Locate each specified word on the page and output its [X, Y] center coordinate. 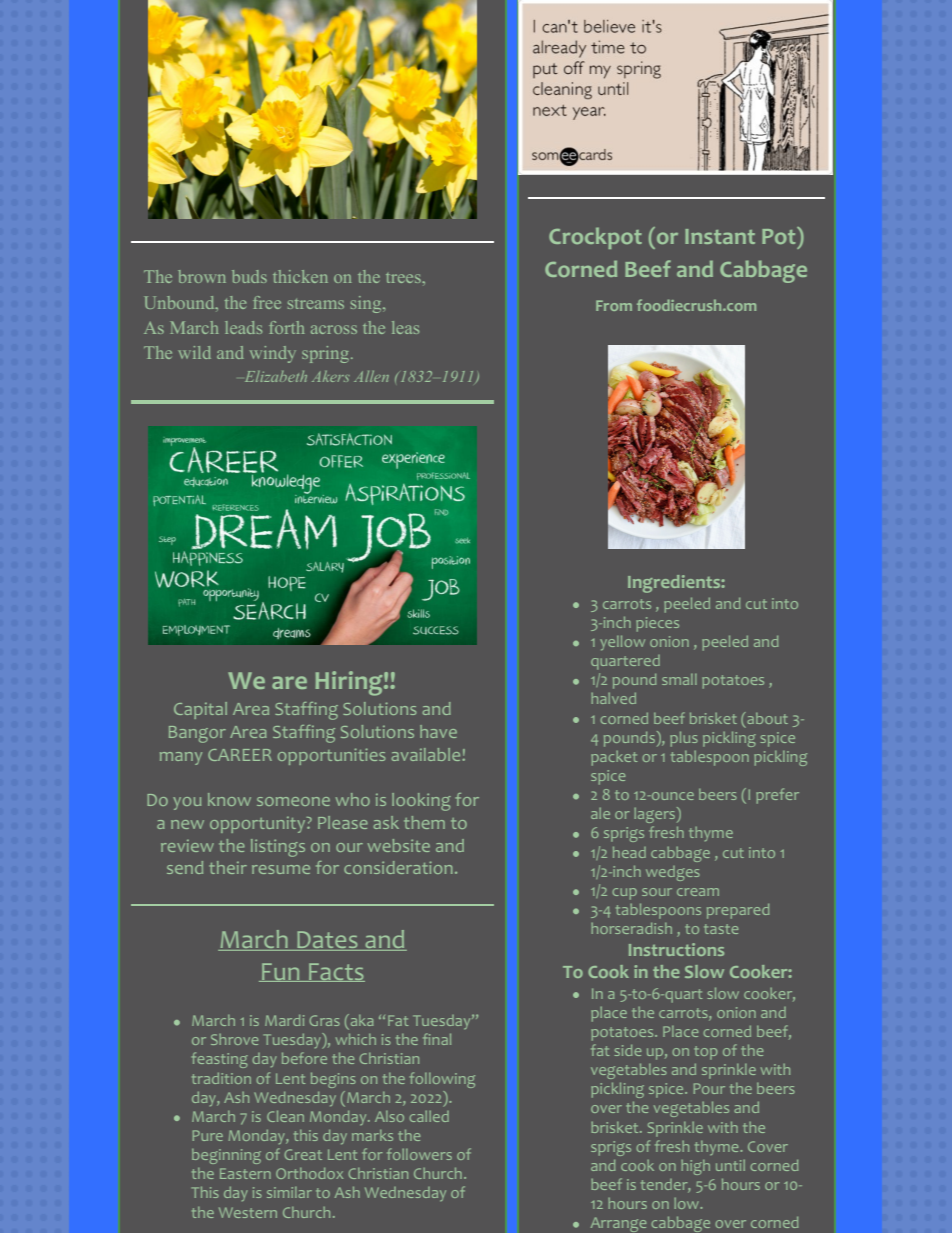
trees [404, 278]
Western [248, 1212]
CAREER [240, 755]
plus [684, 739]
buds [249, 276]
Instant [720, 236]
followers [419, 1154]
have [438, 731]
